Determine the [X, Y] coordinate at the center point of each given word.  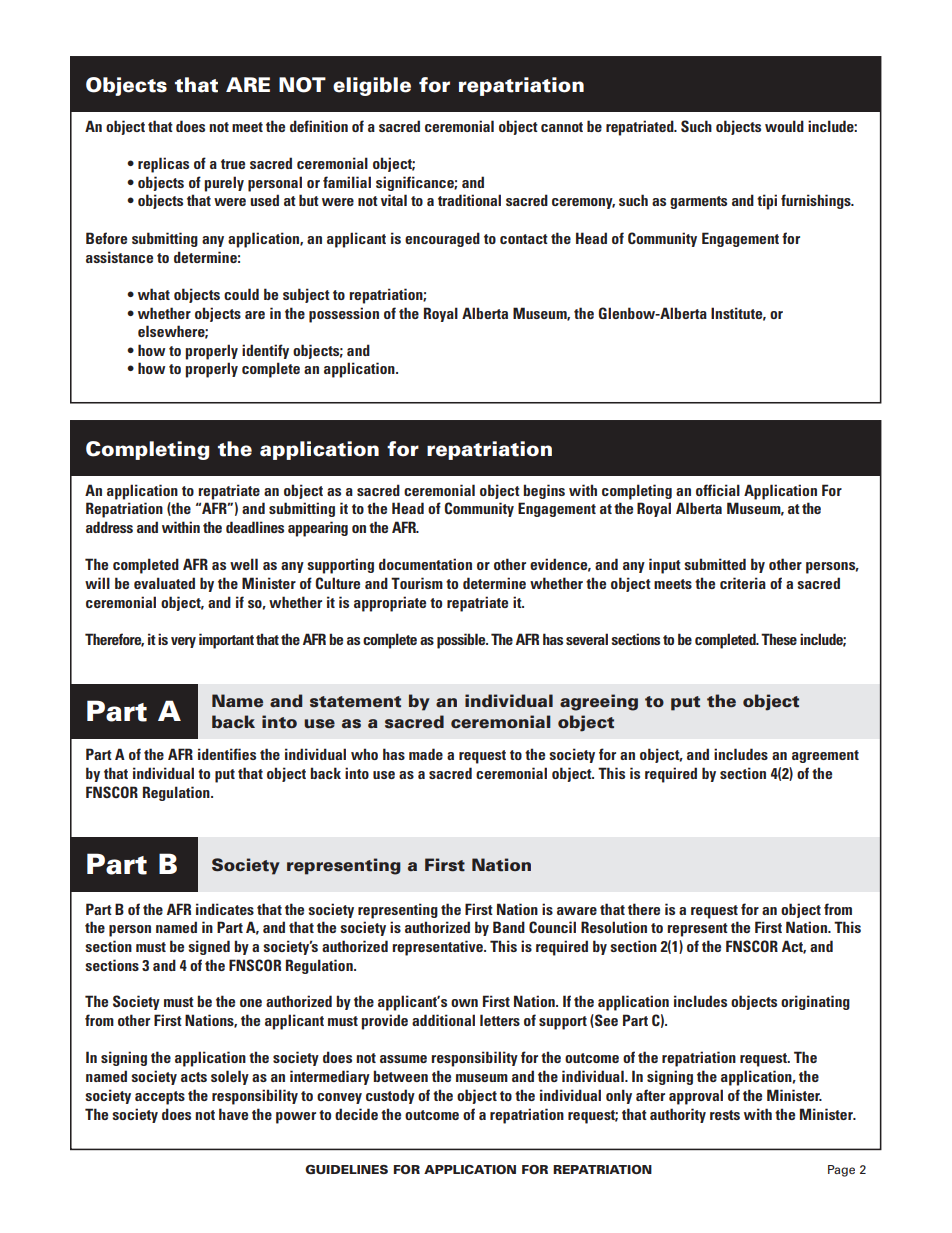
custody [390, 1096]
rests [725, 1115]
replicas [163, 165]
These [779, 639]
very [183, 642]
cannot [562, 127]
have [233, 1114]
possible [462, 641]
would [784, 126]
